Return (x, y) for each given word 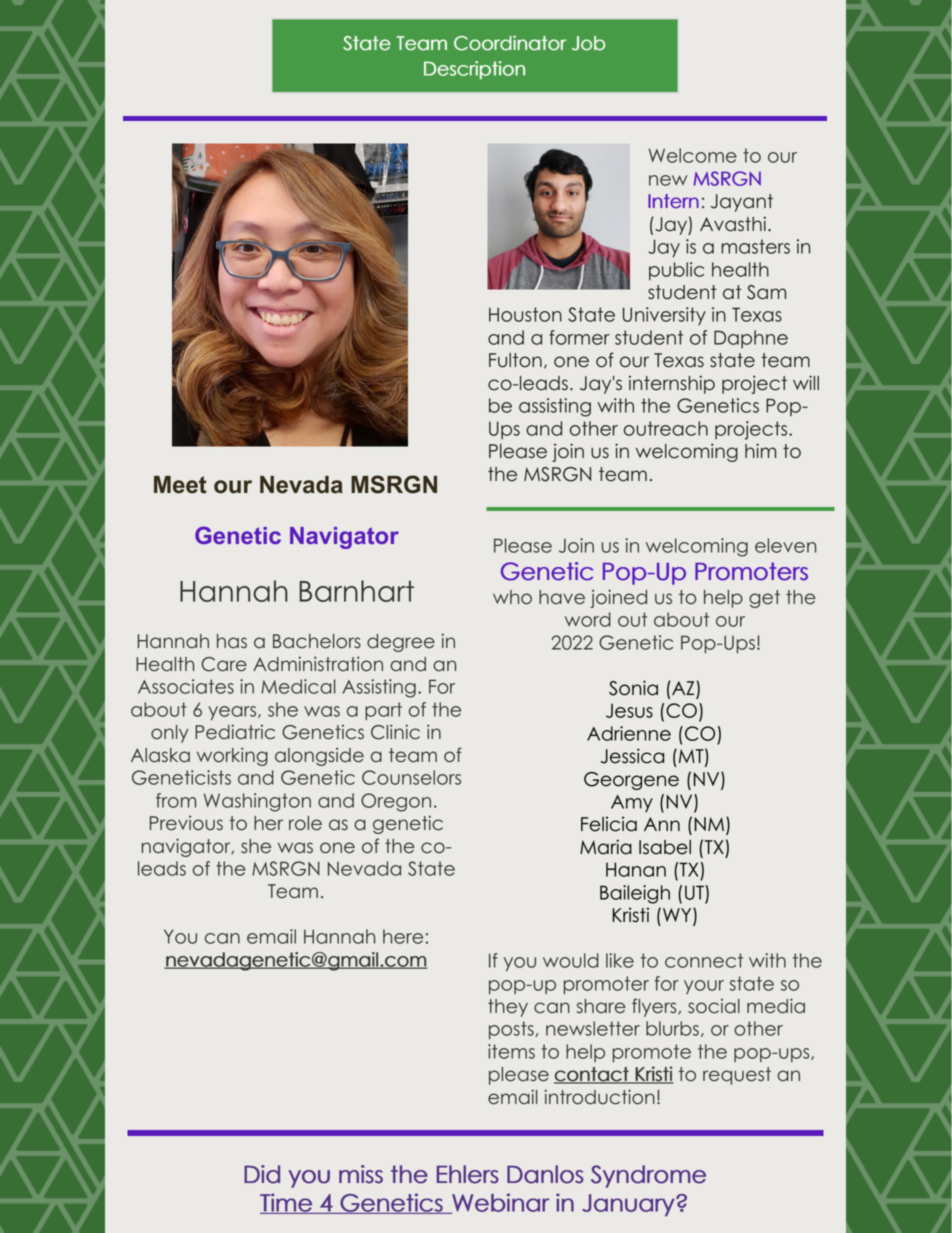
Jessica (632, 756)
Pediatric (235, 732)
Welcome (692, 155)
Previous (186, 823)
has (232, 641)
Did (262, 1174)
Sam (766, 292)
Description (474, 70)
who (512, 597)
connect (704, 960)
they (508, 1008)
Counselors (411, 777)
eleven (785, 545)
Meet (180, 485)
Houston (525, 314)
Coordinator (510, 43)
